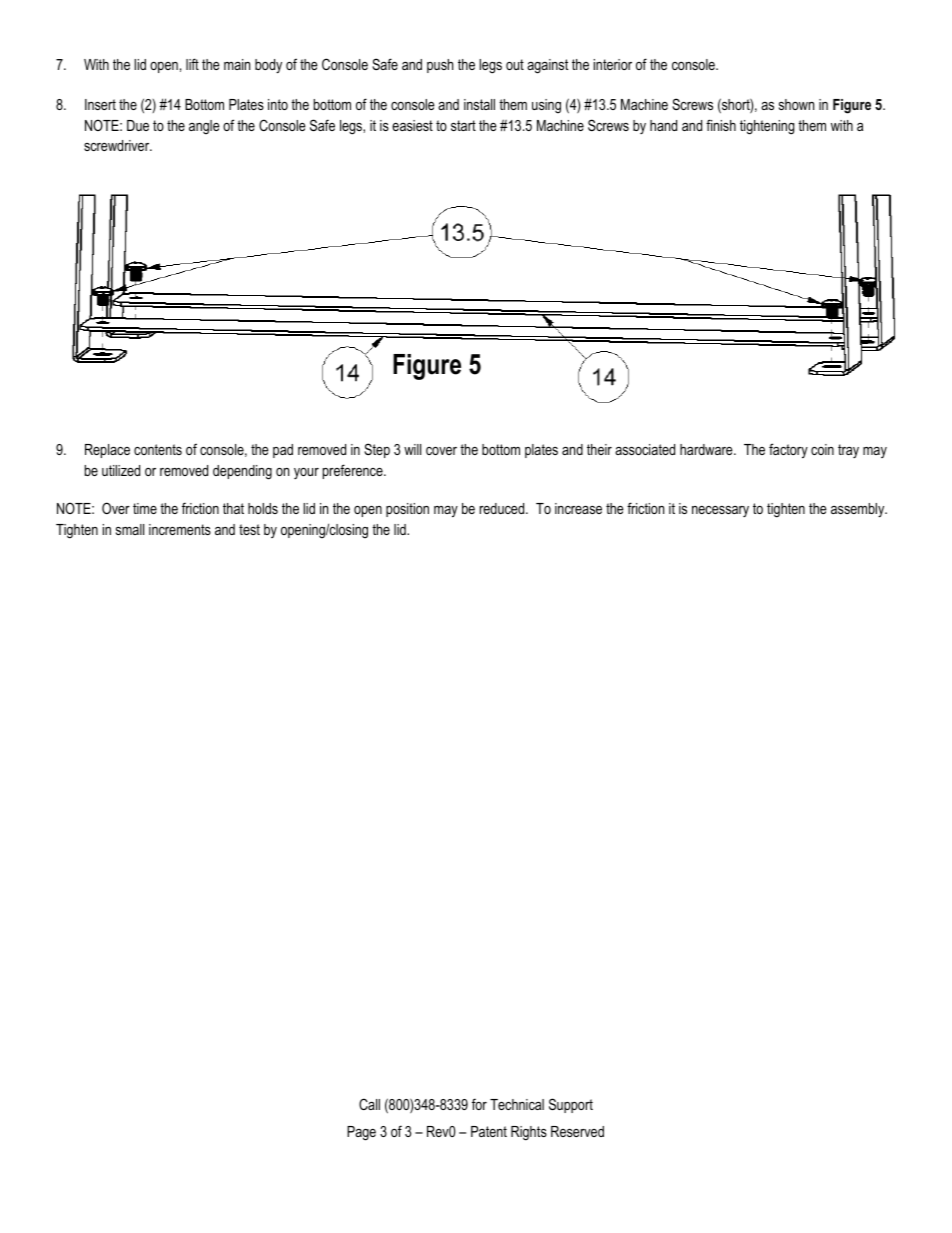 This screenshot has height=1233, width=952. Describe the element at coordinates (479, 104) in the screenshot. I see `install` at that location.
